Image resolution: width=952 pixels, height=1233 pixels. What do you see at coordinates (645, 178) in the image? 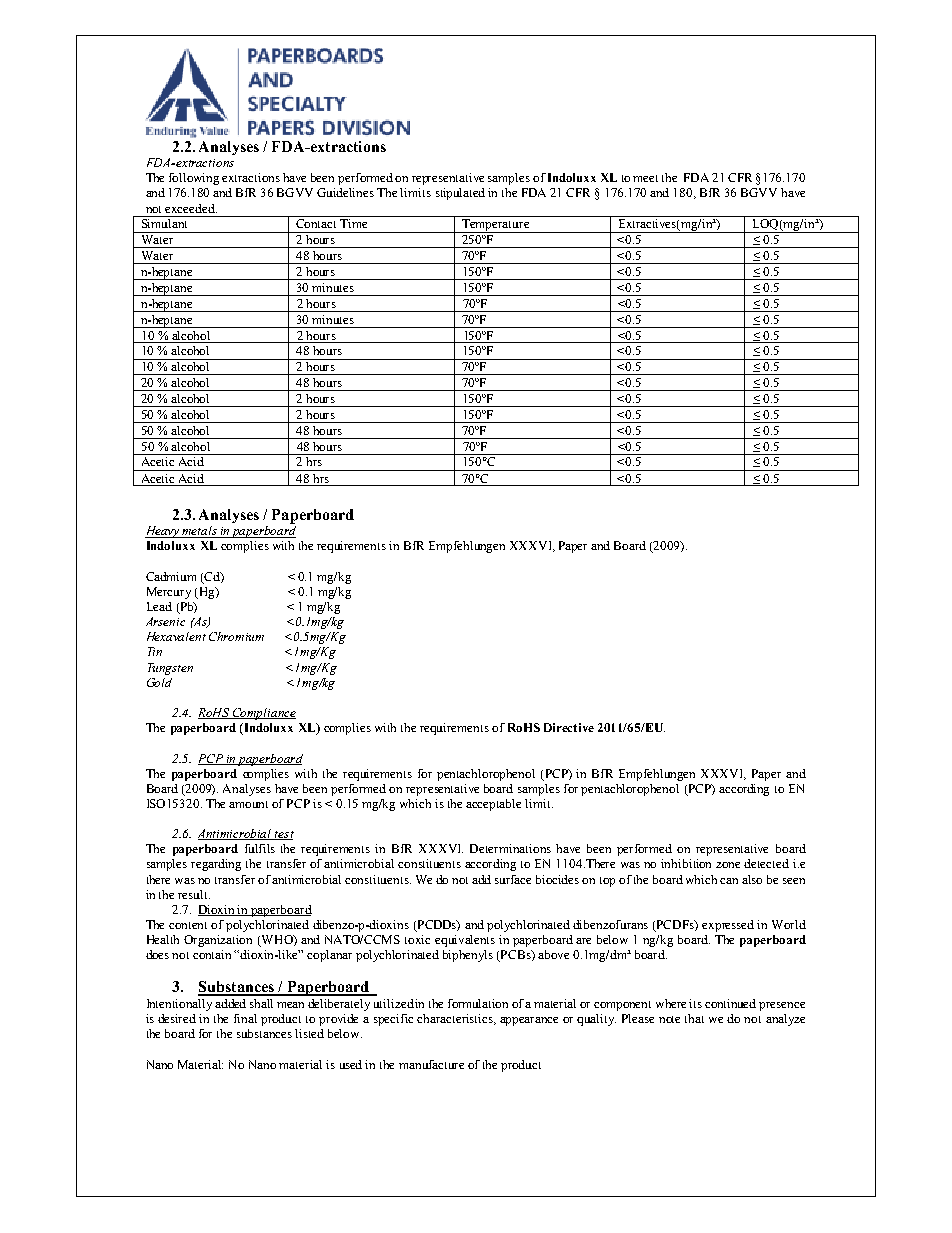
I see `meet` at bounding box center [645, 178].
